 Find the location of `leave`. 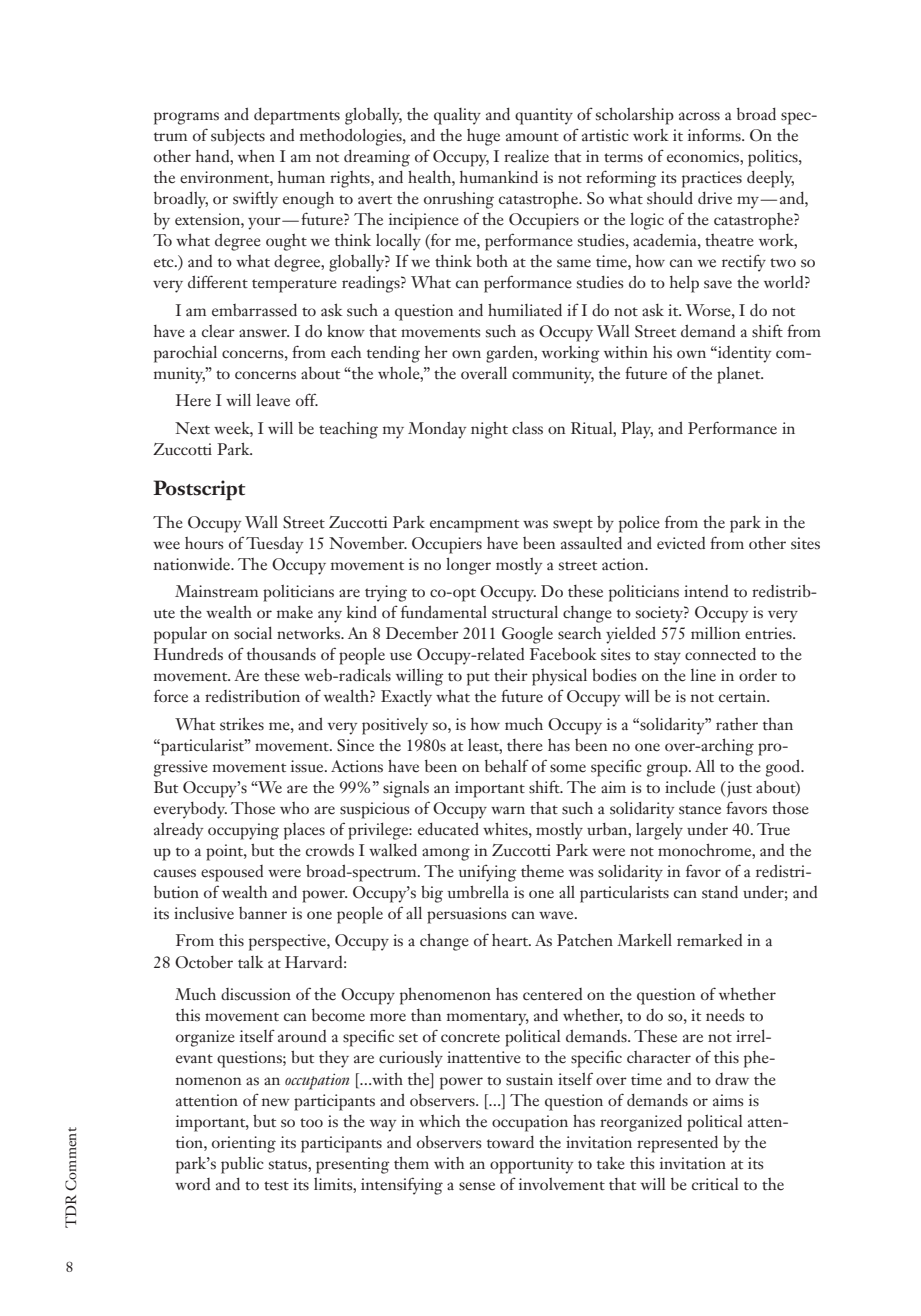

leave is located at coordinates (273, 400).
